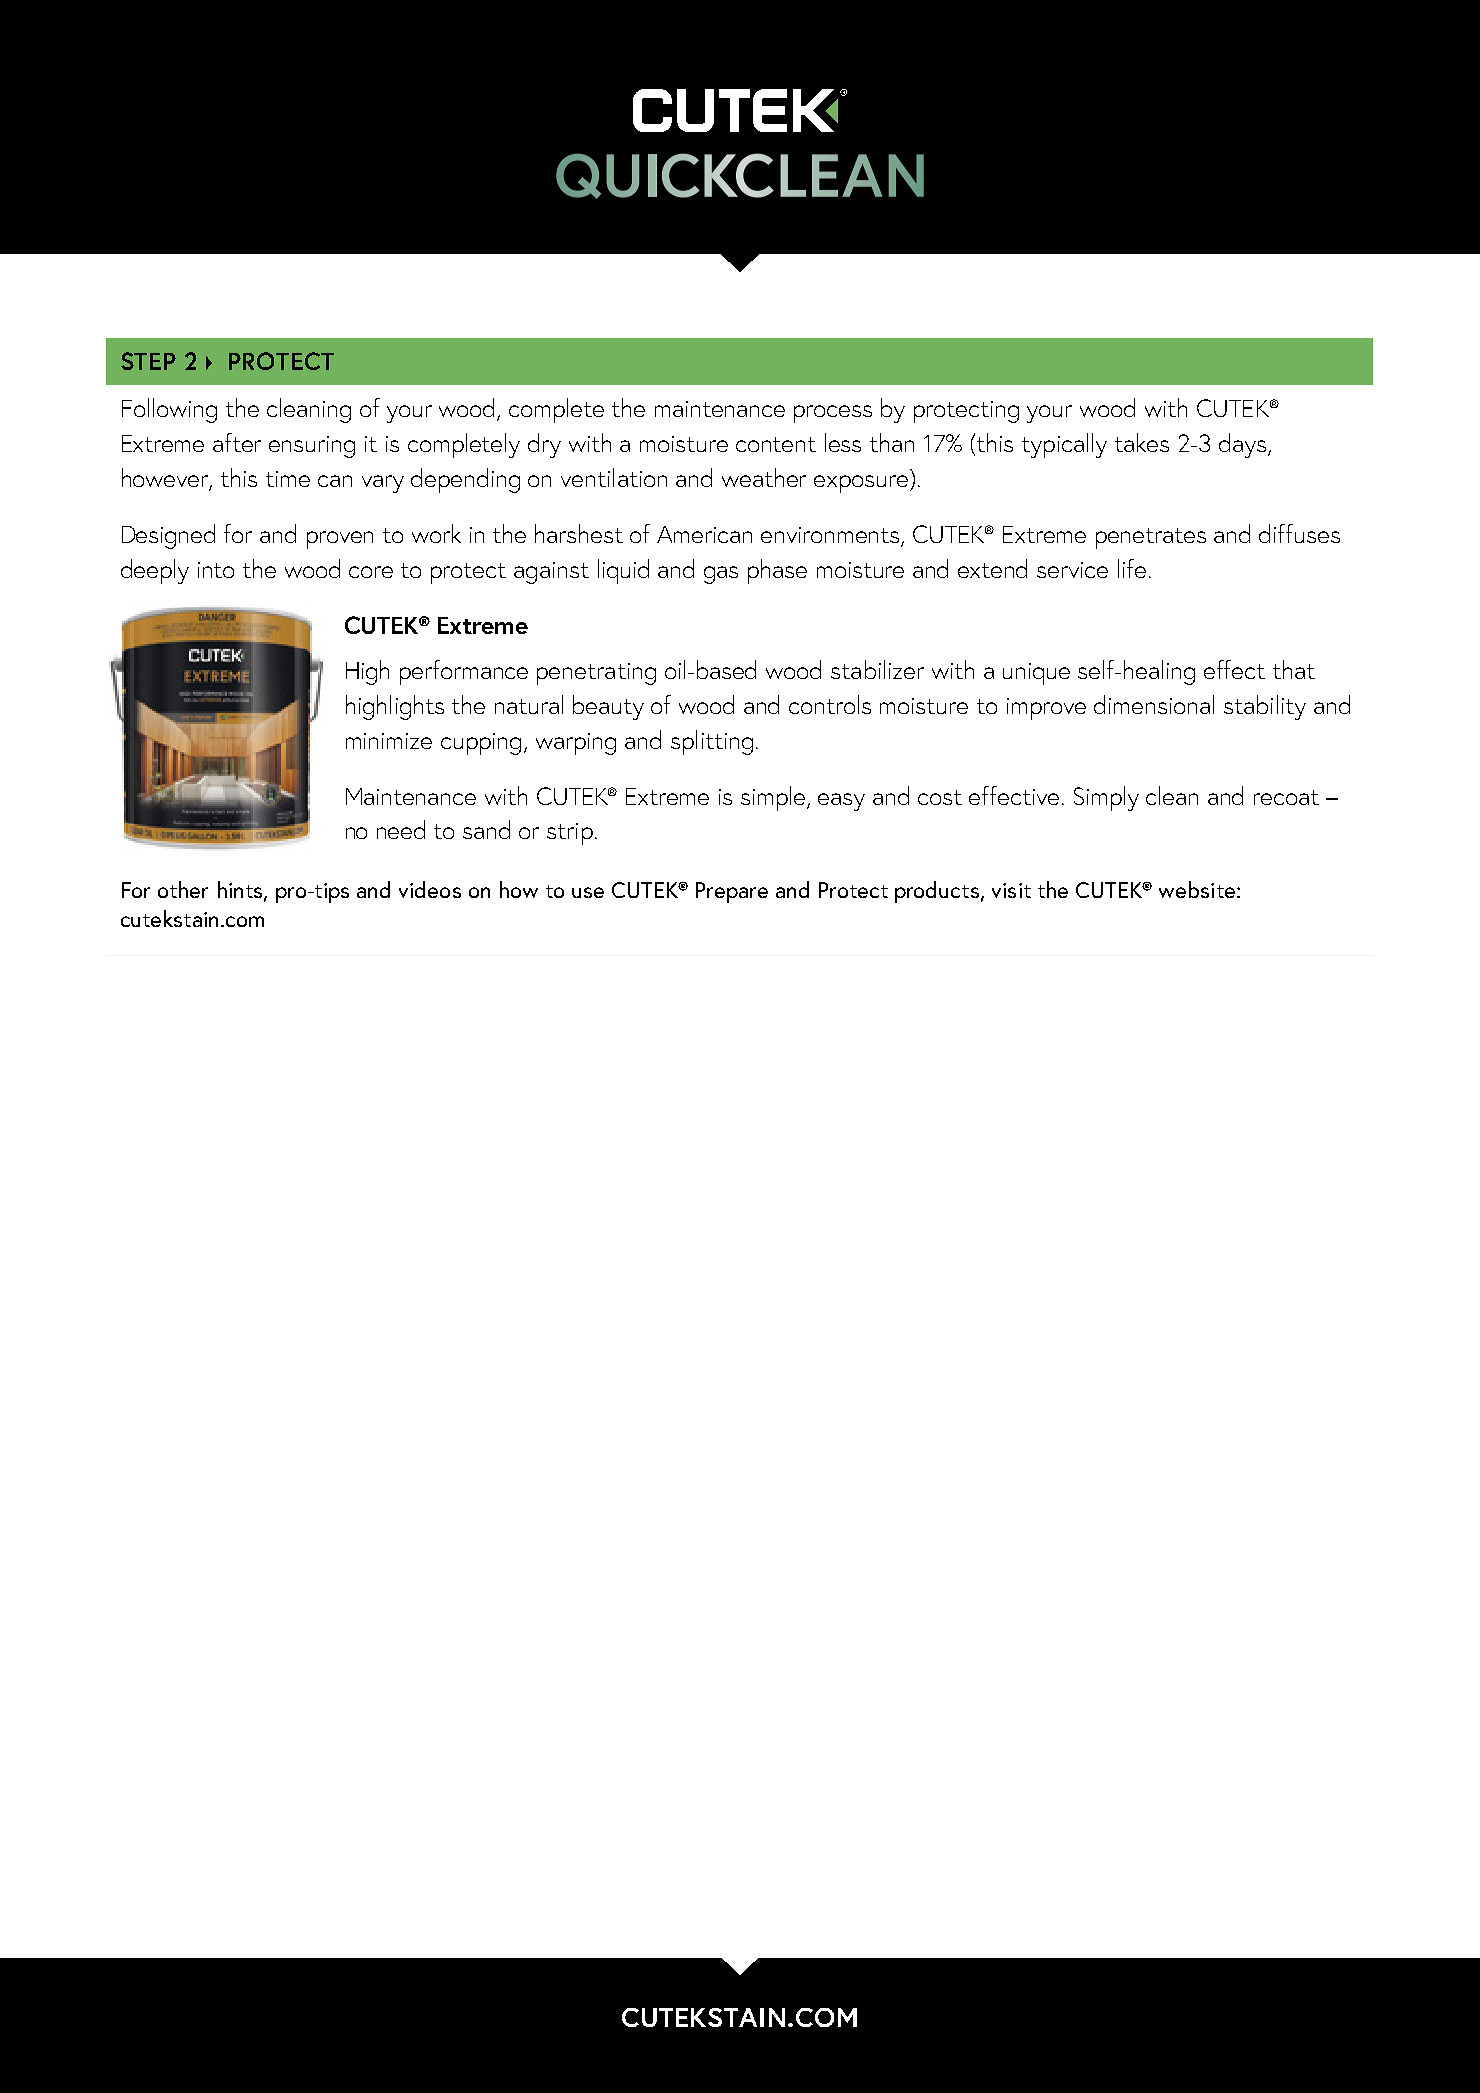 This image has width=1480, height=2093. I want to click on STEP, so click(148, 361).
